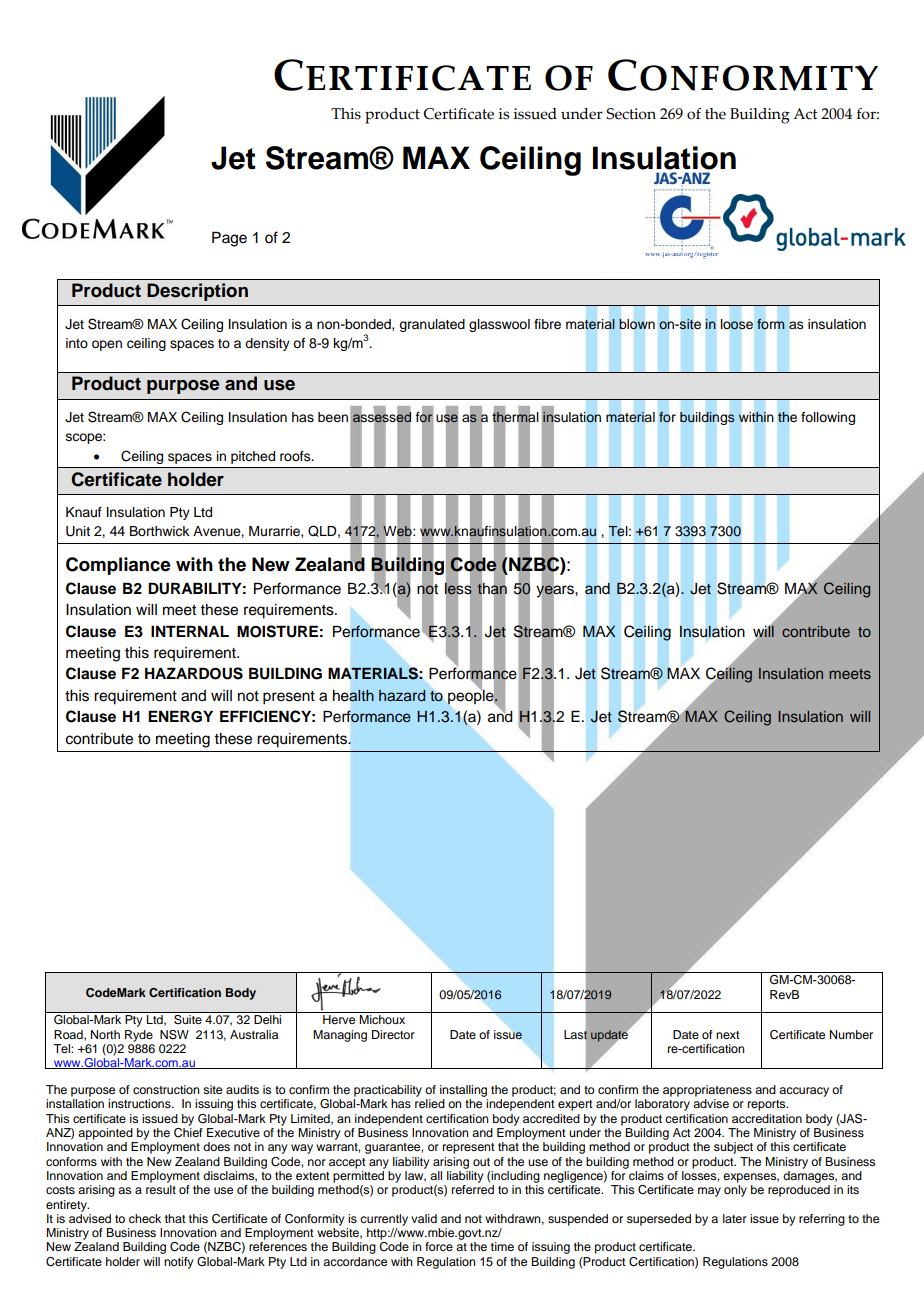 The width and height of the document is (924, 1308). I want to click on Number, so click(851, 1034).
